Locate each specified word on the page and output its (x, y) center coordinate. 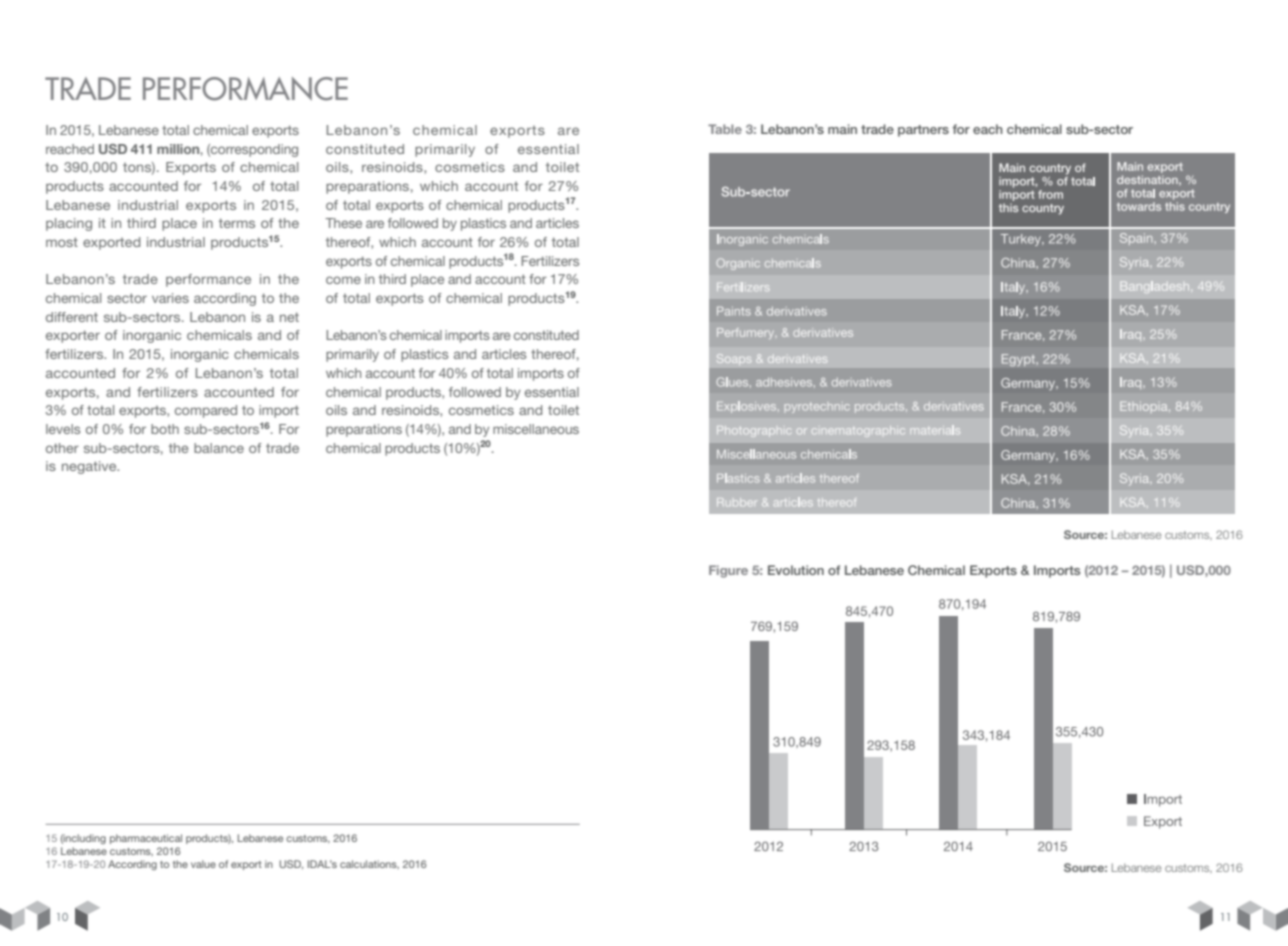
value (203, 864)
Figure (728, 571)
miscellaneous (536, 429)
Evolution (796, 570)
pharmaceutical (146, 839)
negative (90, 467)
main (842, 129)
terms (237, 223)
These (343, 223)
